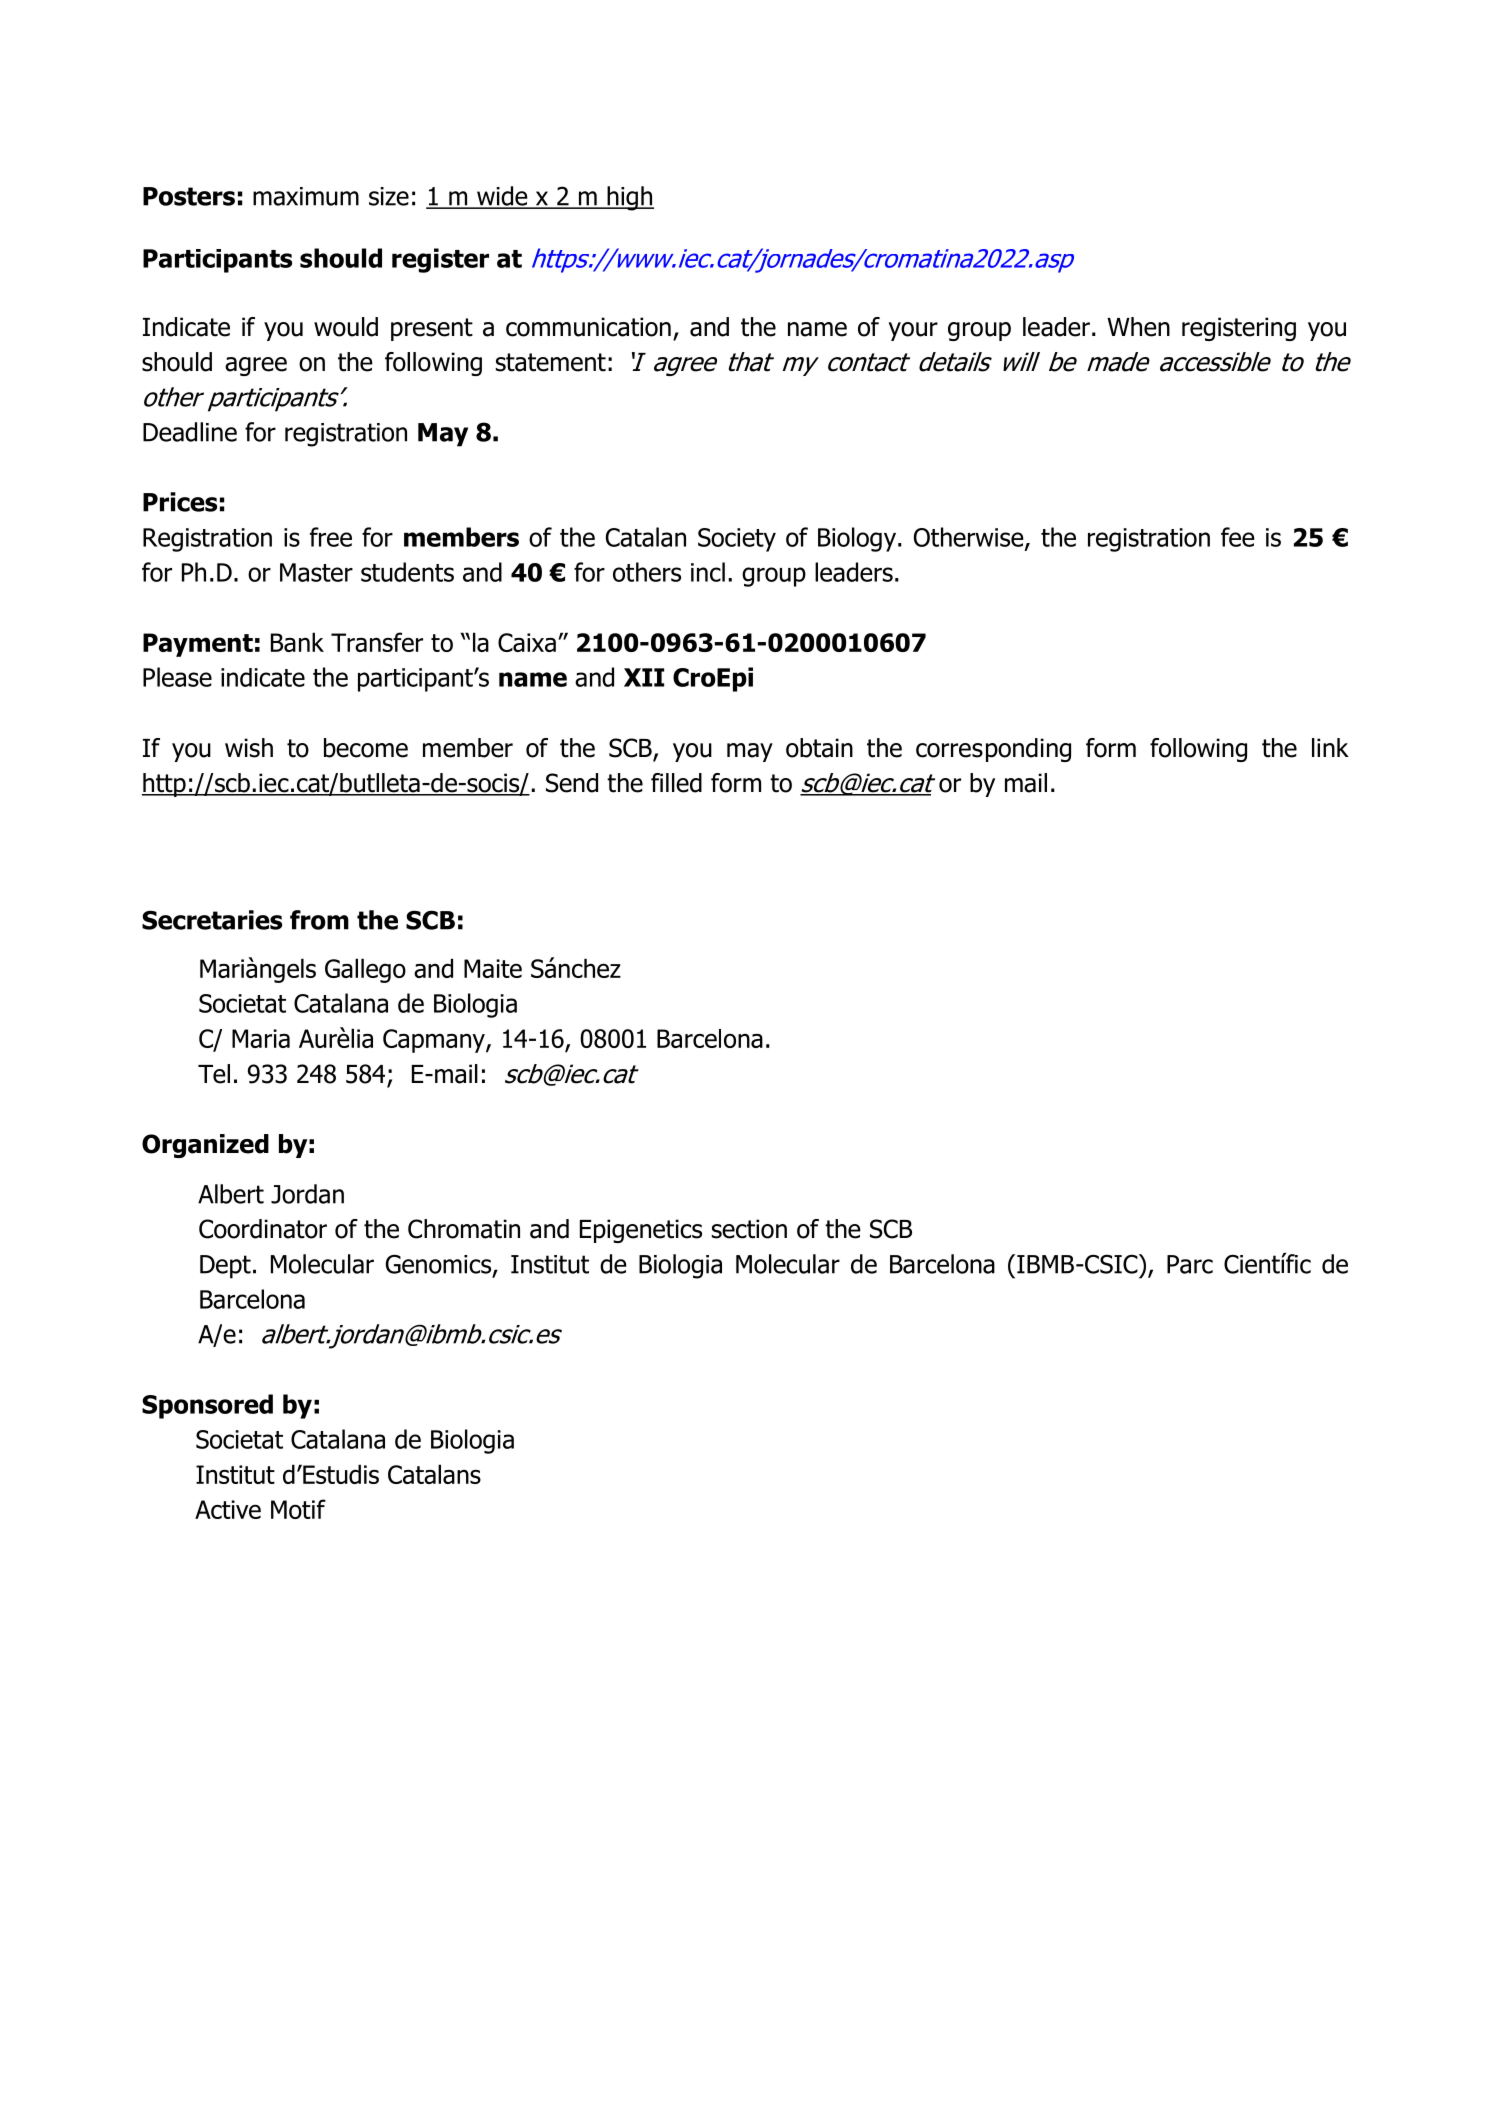 The width and height of the screenshot is (1491, 2109). What do you see at coordinates (629, 198) in the screenshot?
I see `high` at bounding box center [629, 198].
